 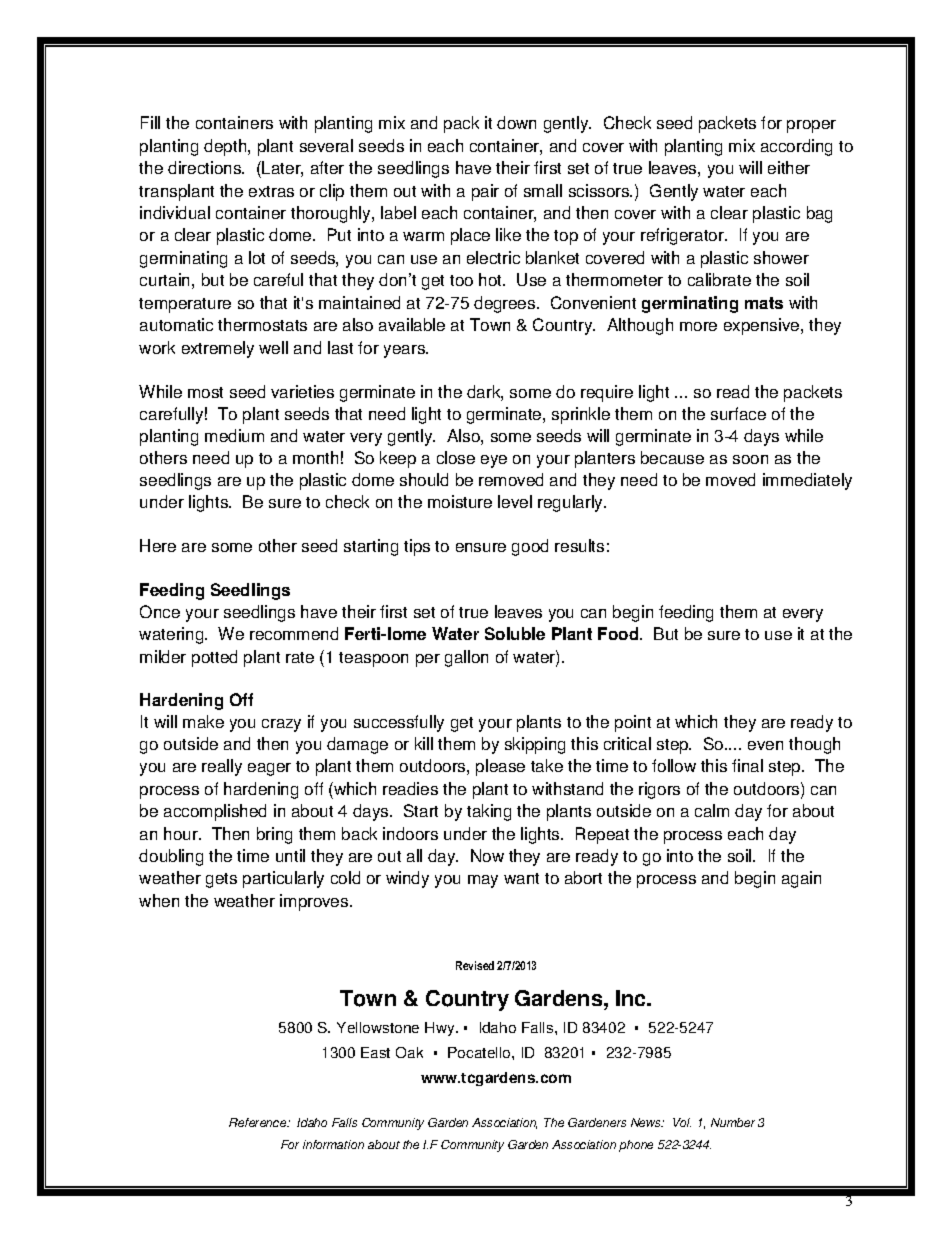 What do you see at coordinates (214, 658) in the image?
I see `potted` at bounding box center [214, 658].
